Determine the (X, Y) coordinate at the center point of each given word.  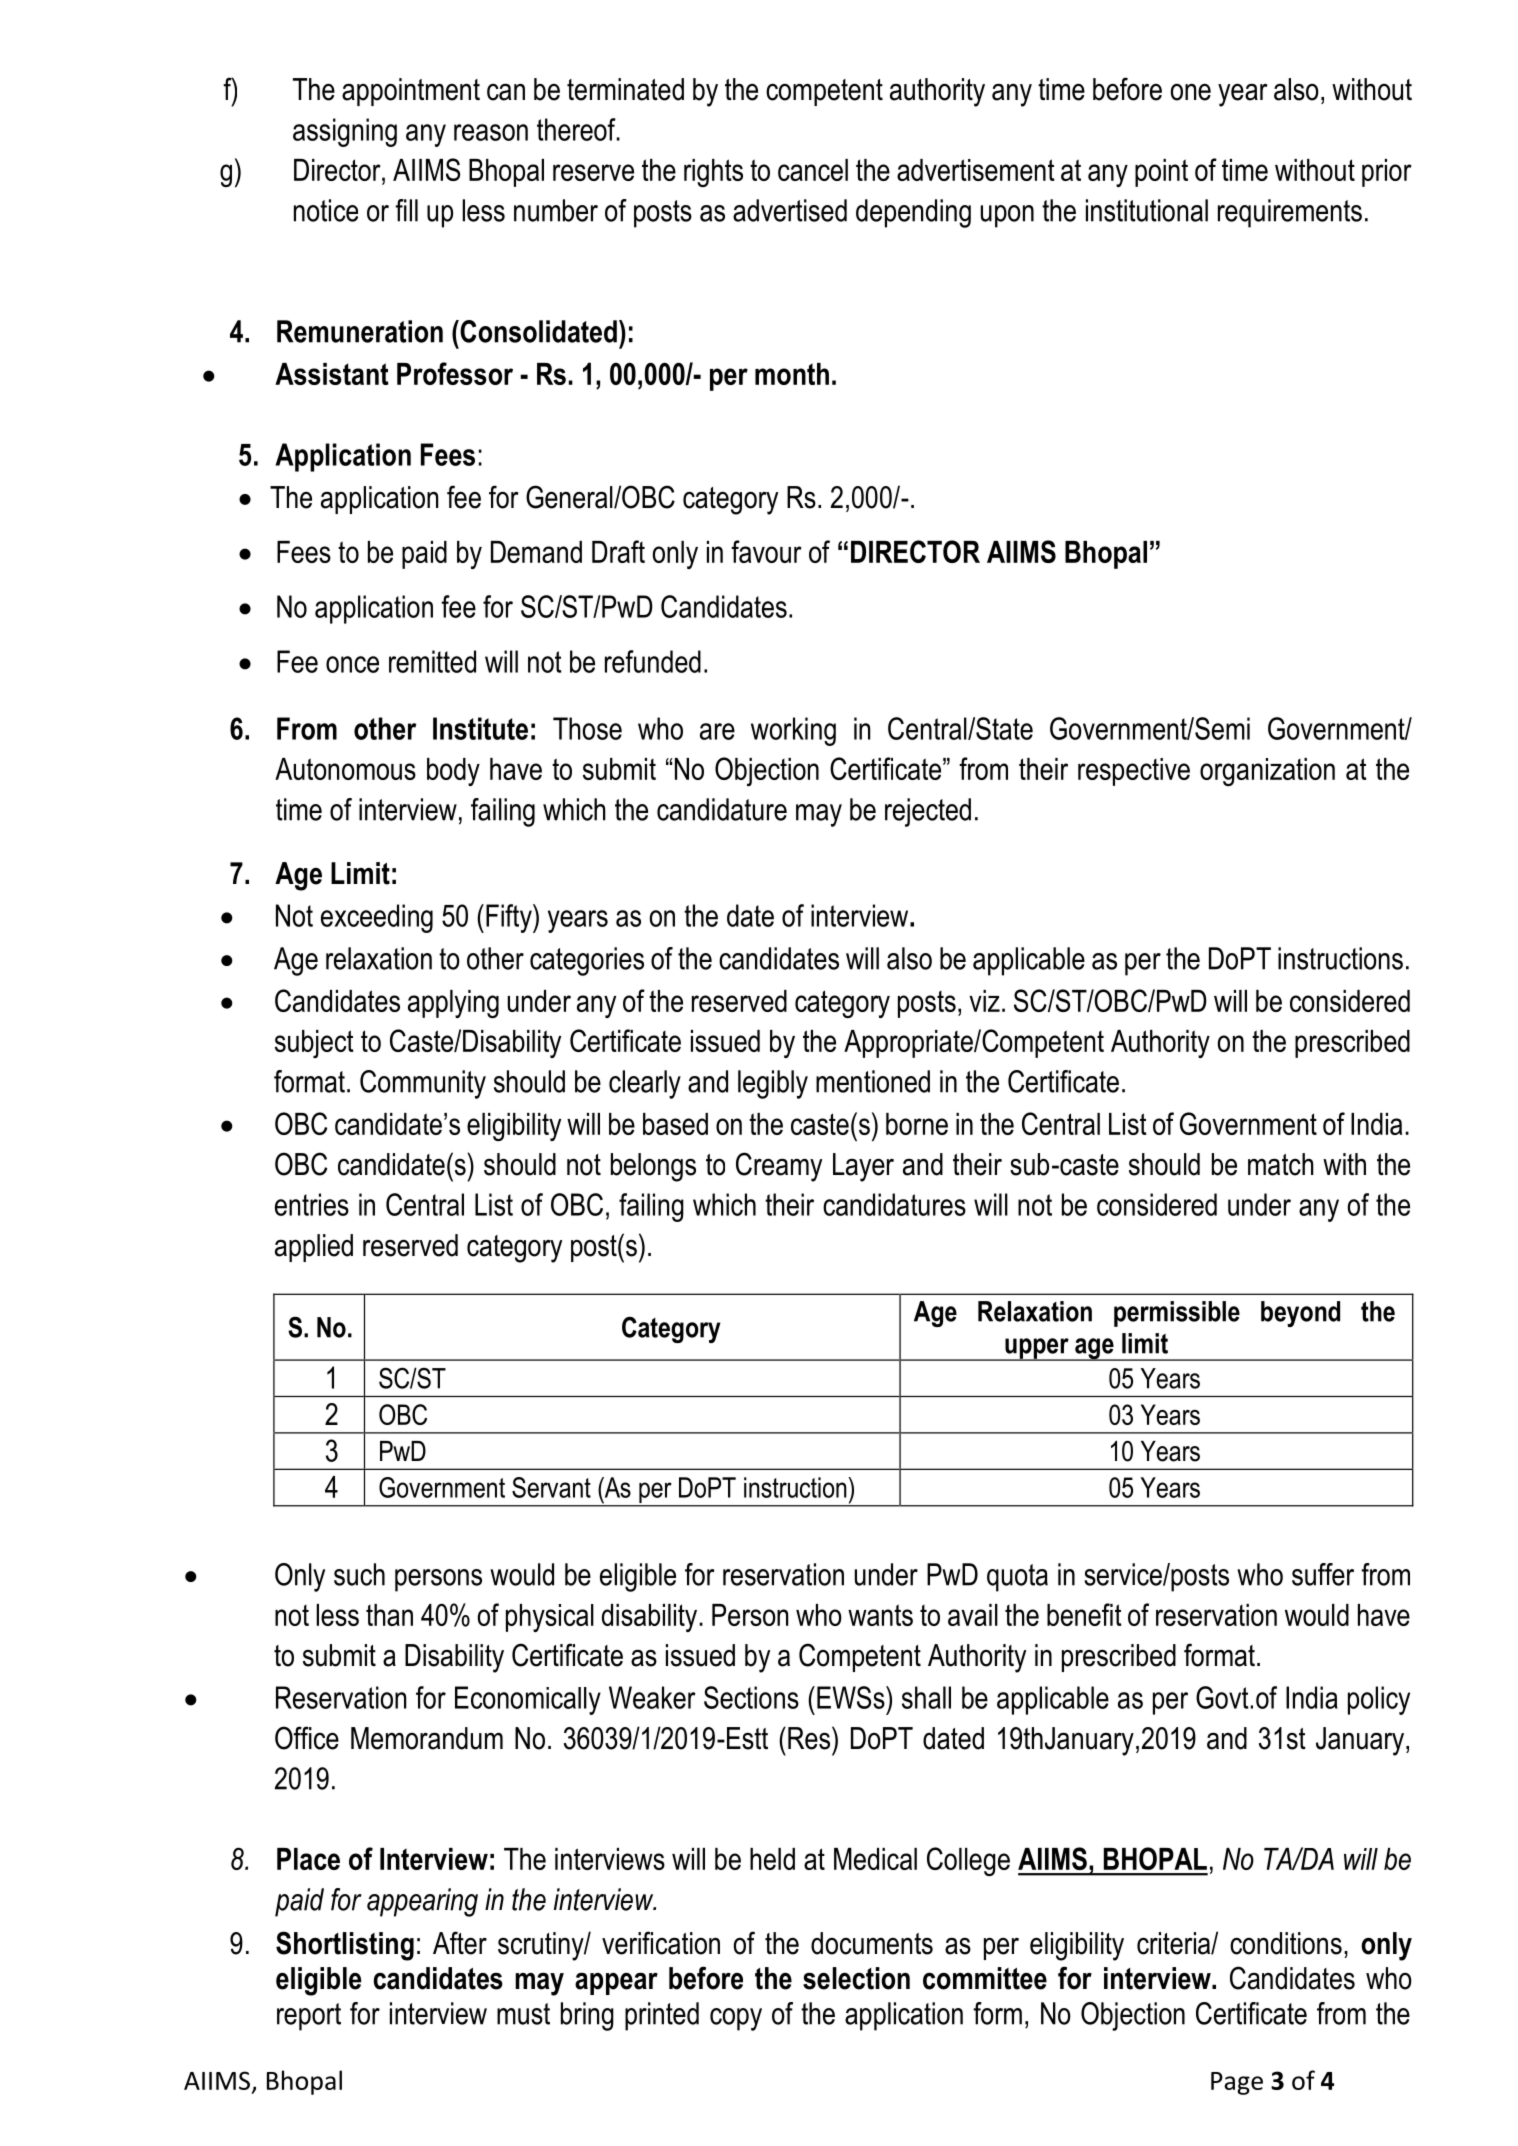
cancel (813, 170)
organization (1267, 772)
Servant (551, 1487)
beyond (1300, 1314)
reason (491, 132)
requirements (1290, 213)
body (453, 772)
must (523, 2014)
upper (1037, 1349)
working (793, 731)
